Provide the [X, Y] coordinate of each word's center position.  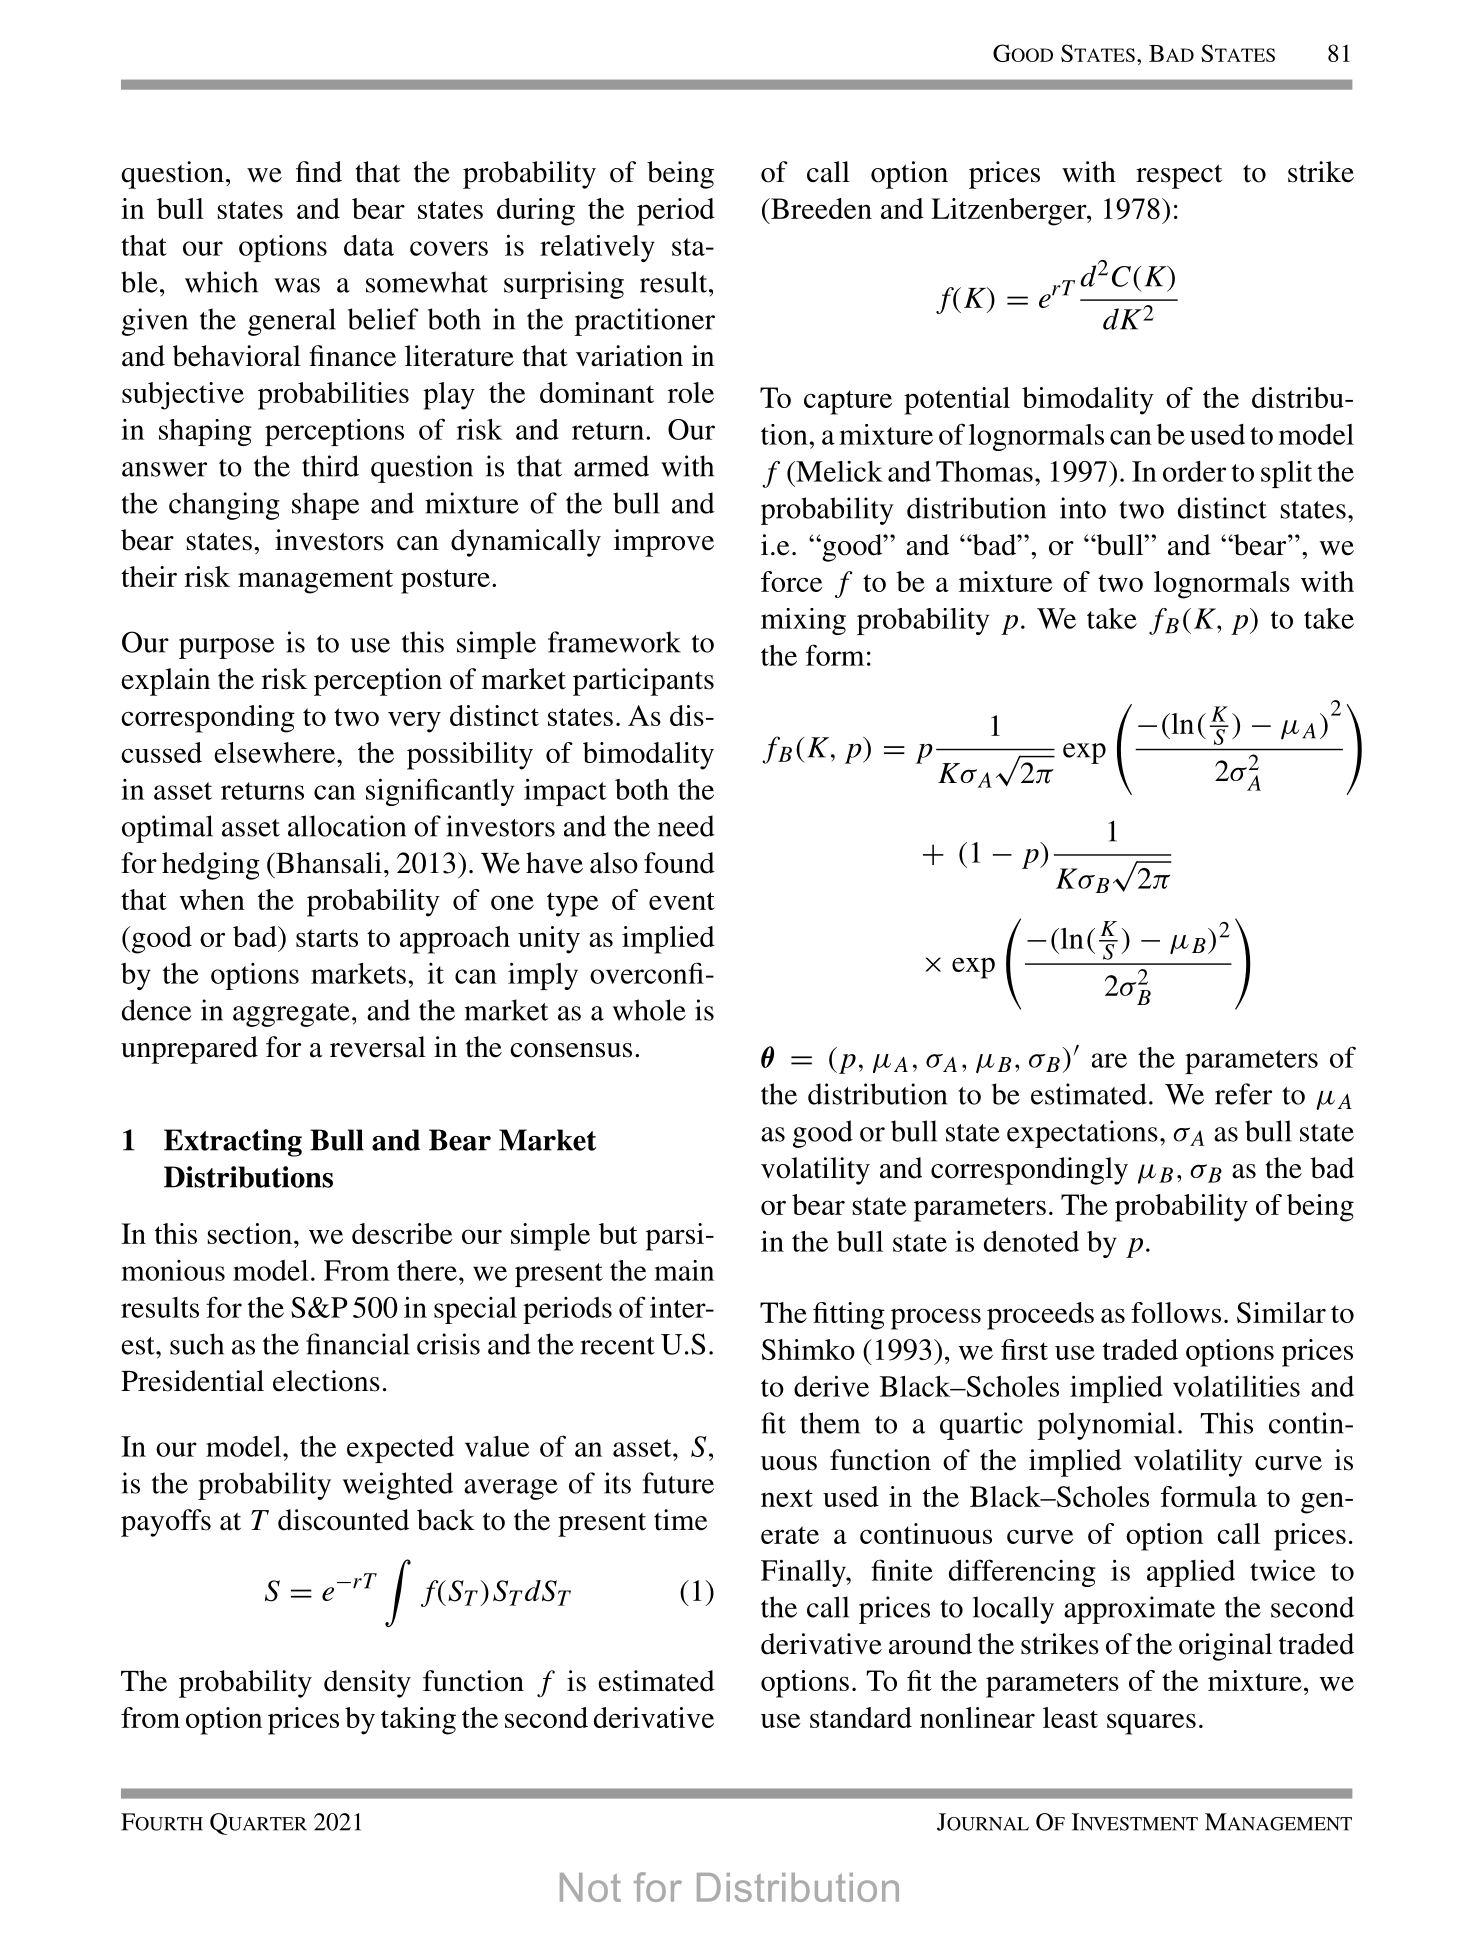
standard [861, 1717]
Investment [1135, 1822]
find [319, 172]
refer [1243, 1094]
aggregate [291, 1015]
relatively [597, 248]
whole [649, 1010]
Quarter [258, 1824]
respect [1179, 176]
